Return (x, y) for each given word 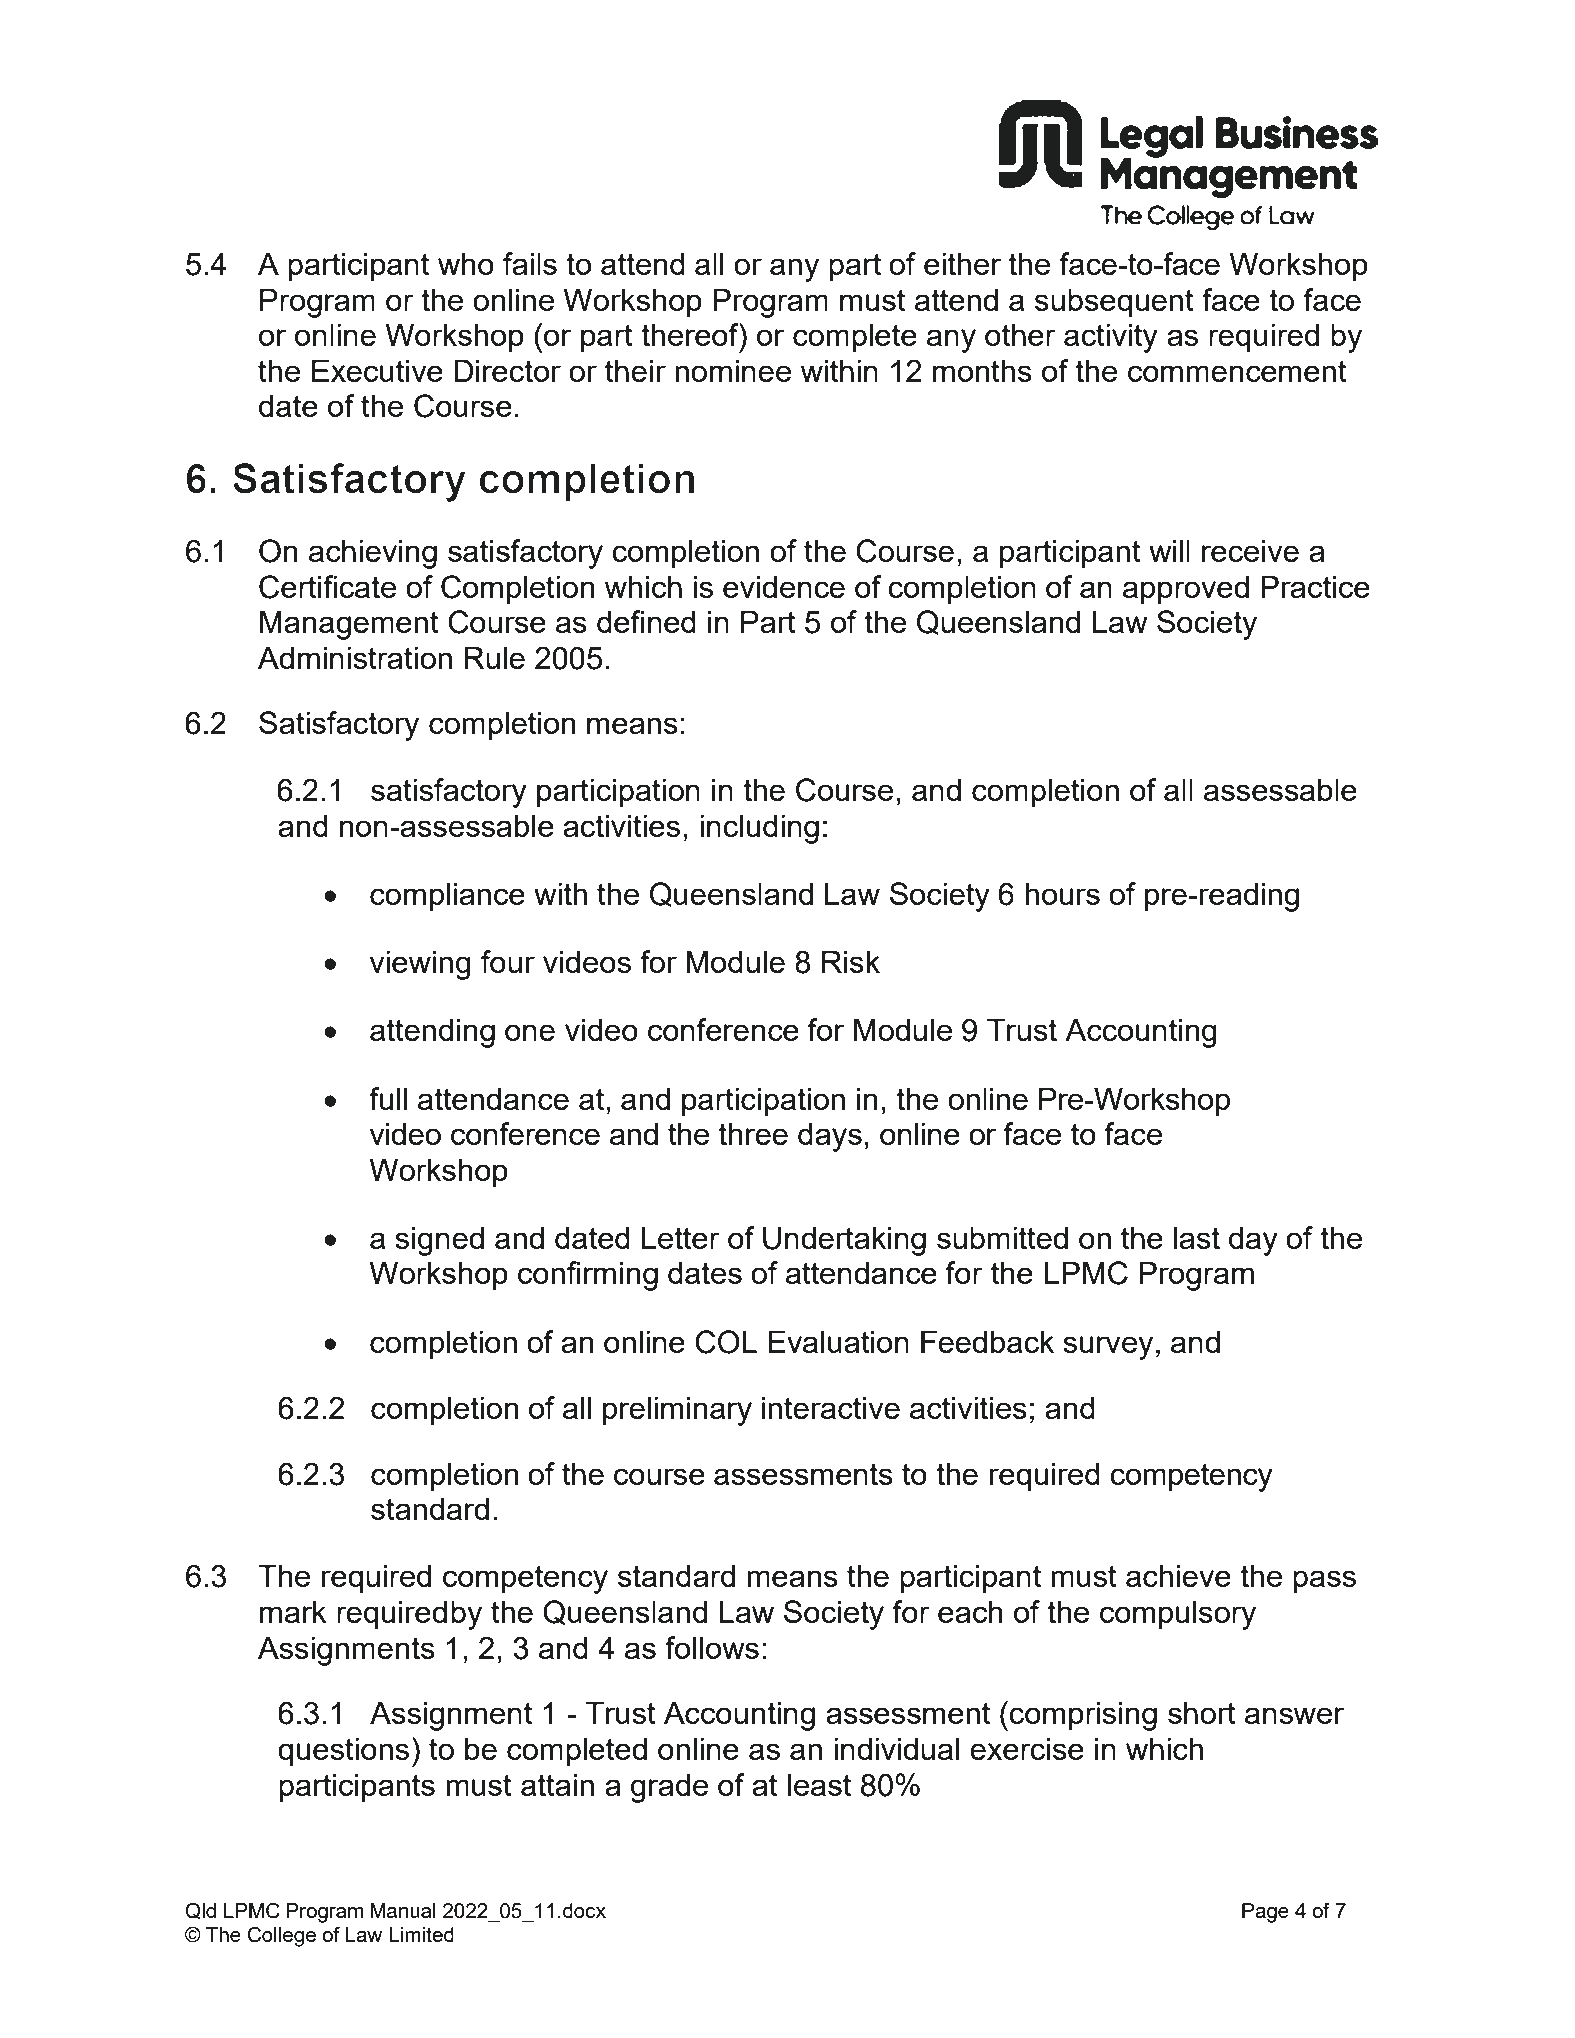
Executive (377, 370)
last (1197, 1237)
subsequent (1114, 303)
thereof (691, 334)
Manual (403, 1910)
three (753, 1133)
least (819, 1784)
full (388, 1098)
